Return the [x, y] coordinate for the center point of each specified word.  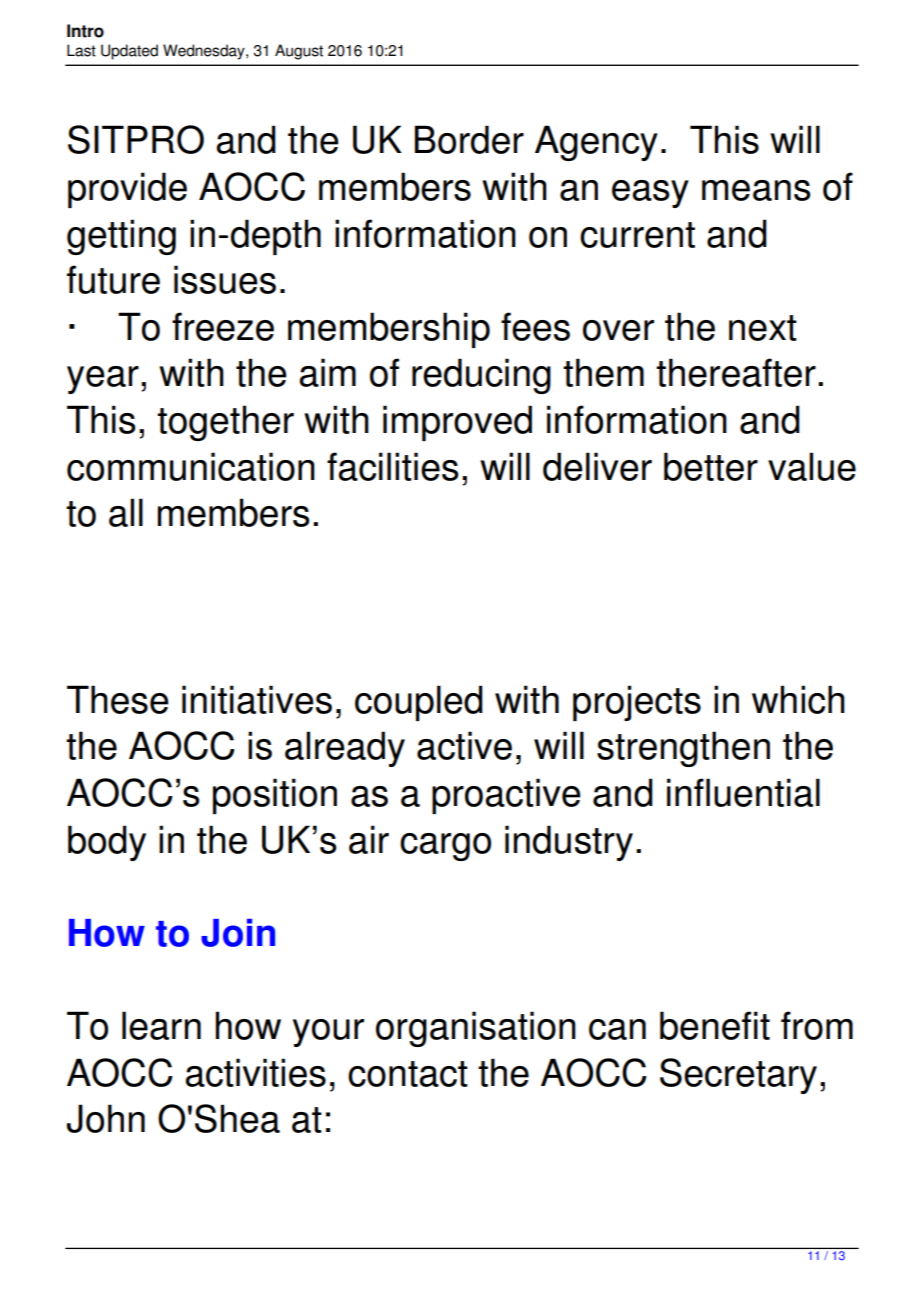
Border [469, 139]
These [118, 699]
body [107, 843]
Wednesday [205, 52]
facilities [392, 466]
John [106, 1118]
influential [743, 792]
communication [191, 466]
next [763, 328]
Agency [596, 143]
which [798, 699]
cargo [445, 847]
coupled [419, 703]
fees [535, 326]
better [711, 466]
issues [225, 279]
